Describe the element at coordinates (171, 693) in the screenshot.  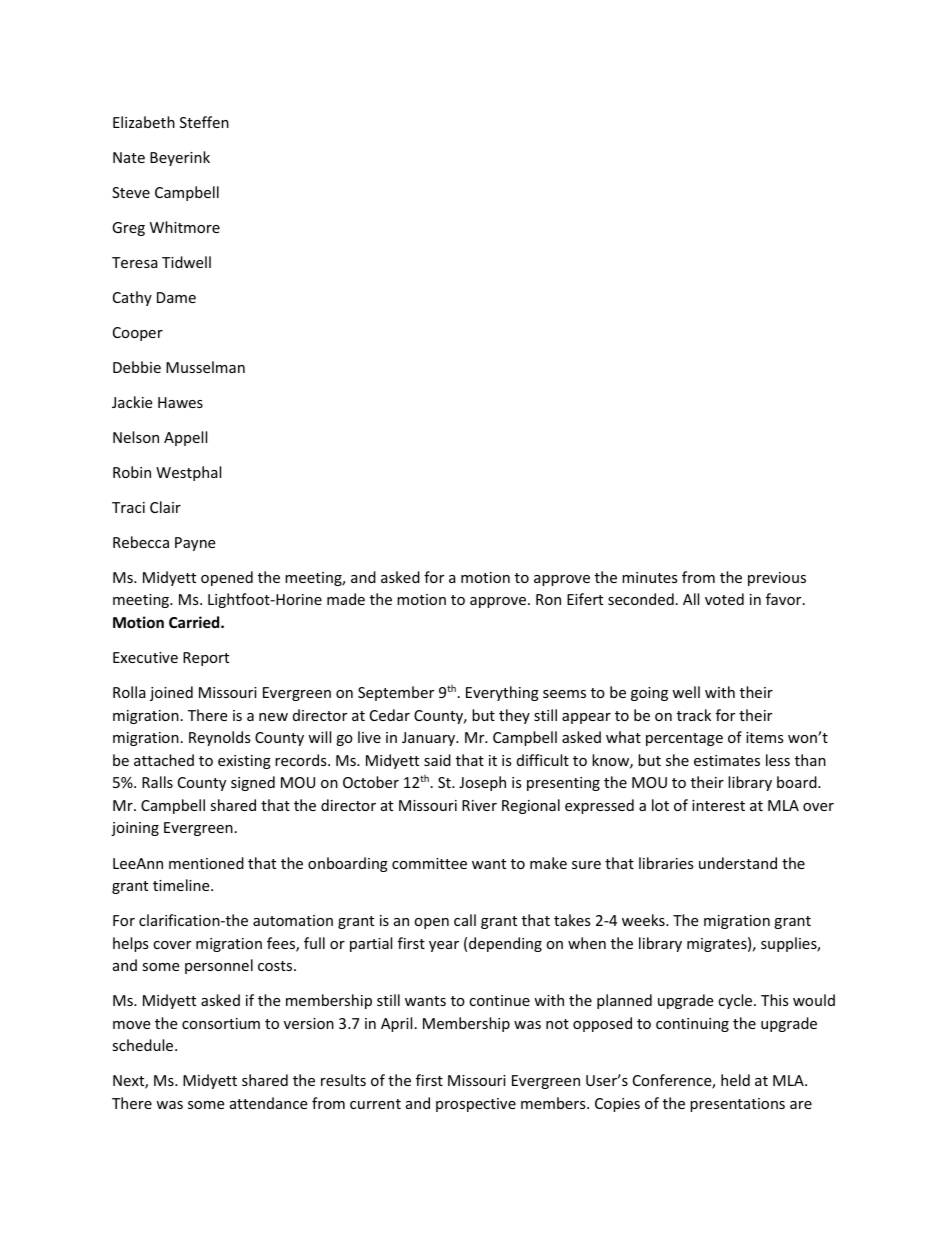
I see `joined` at that location.
